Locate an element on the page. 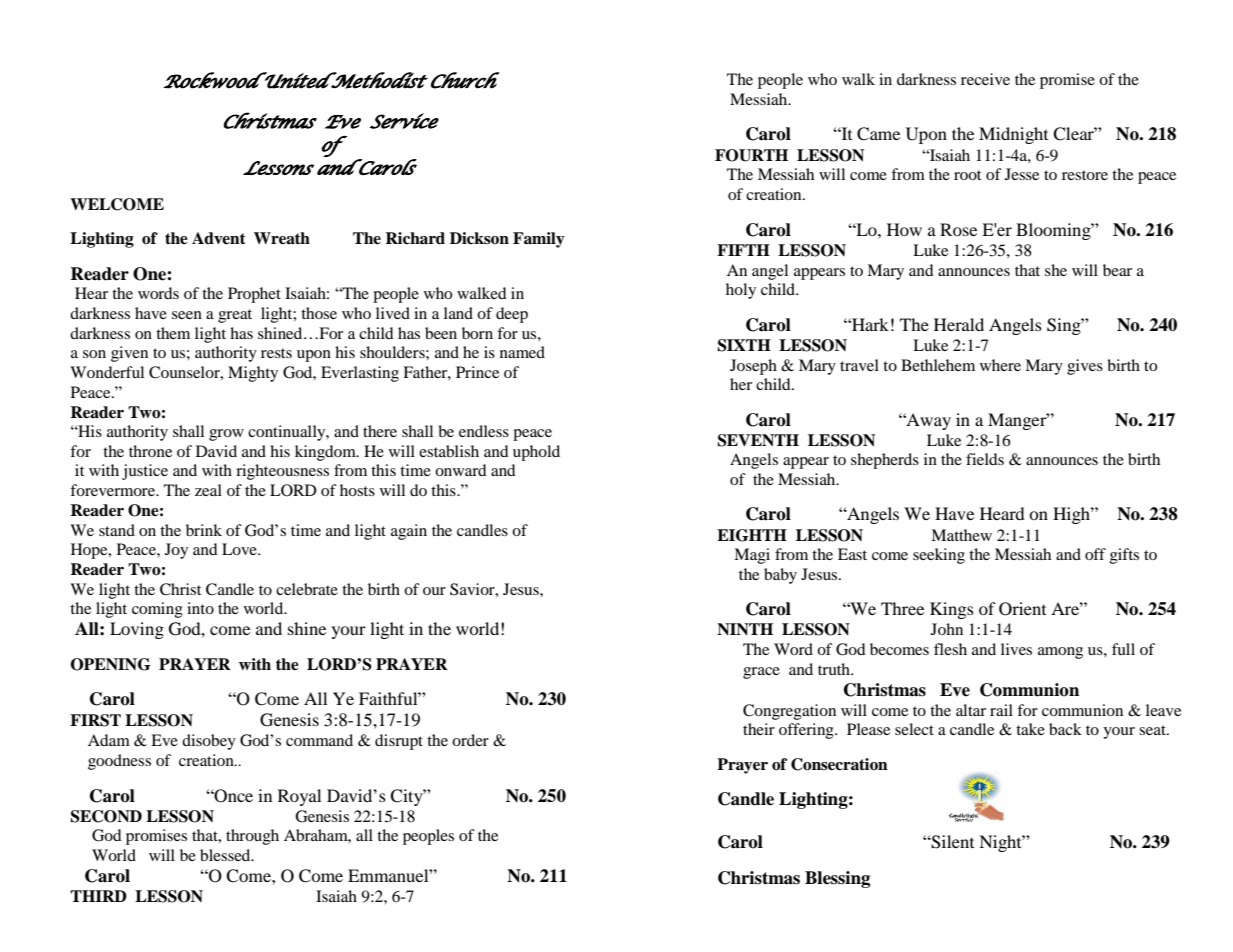  receive is located at coordinates (985, 79).
